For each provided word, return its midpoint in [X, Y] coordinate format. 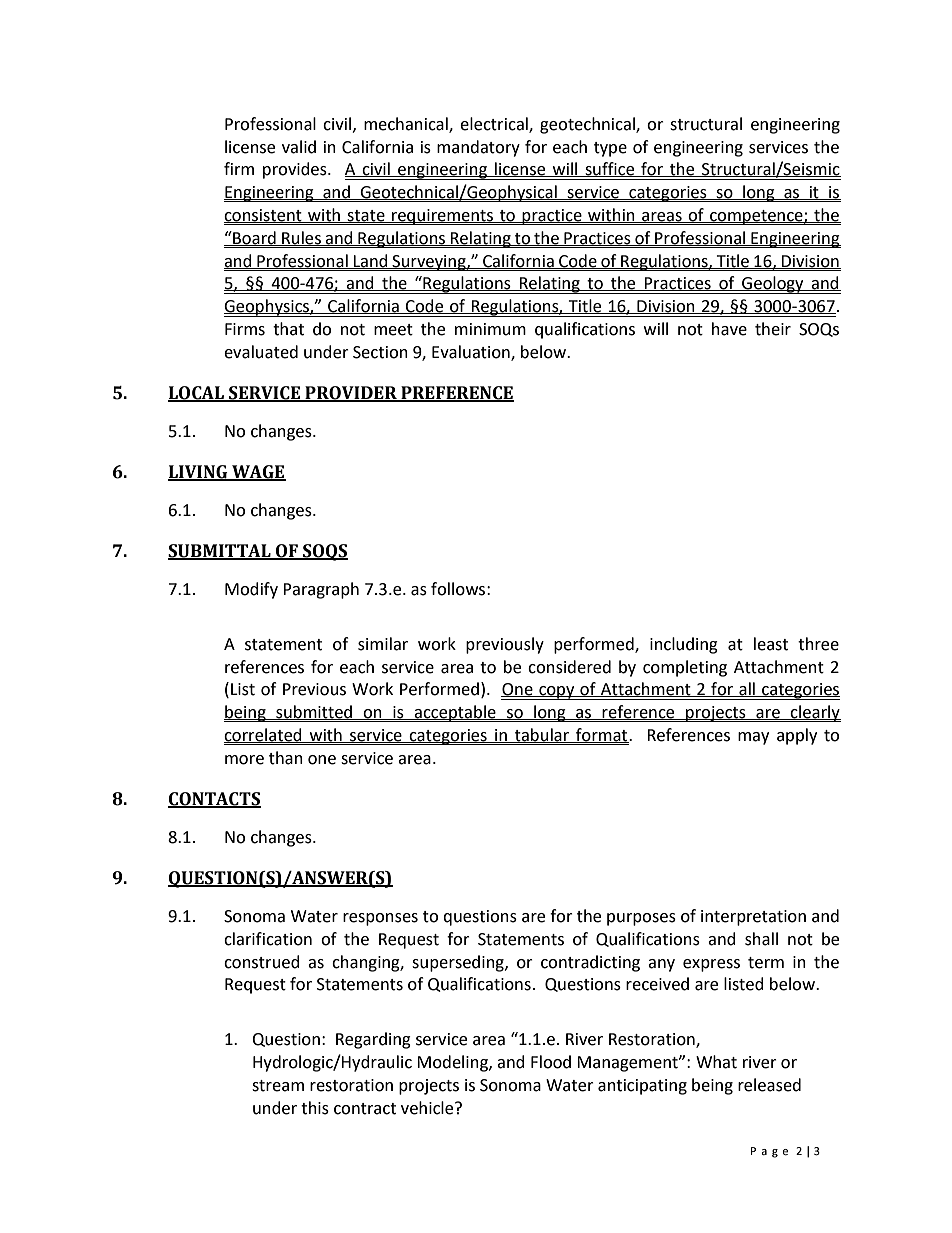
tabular [542, 735]
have [729, 329]
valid [299, 147]
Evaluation [472, 353]
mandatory [478, 148]
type [610, 149]
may [753, 738]
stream [278, 1086]
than [286, 758]
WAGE [258, 473]
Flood [551, 1062]
